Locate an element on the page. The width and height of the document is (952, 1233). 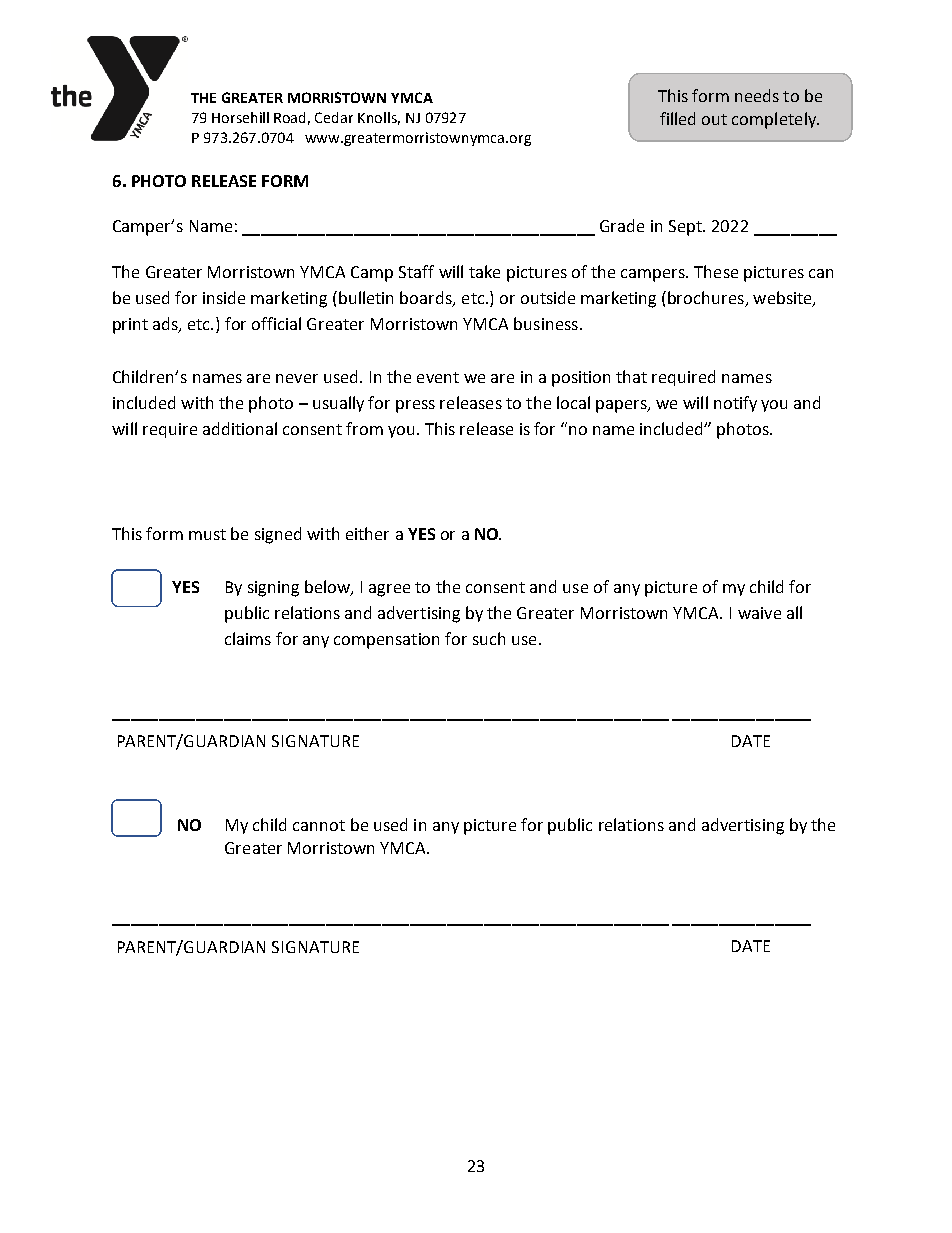
such is located at coordinates (489, 638).
